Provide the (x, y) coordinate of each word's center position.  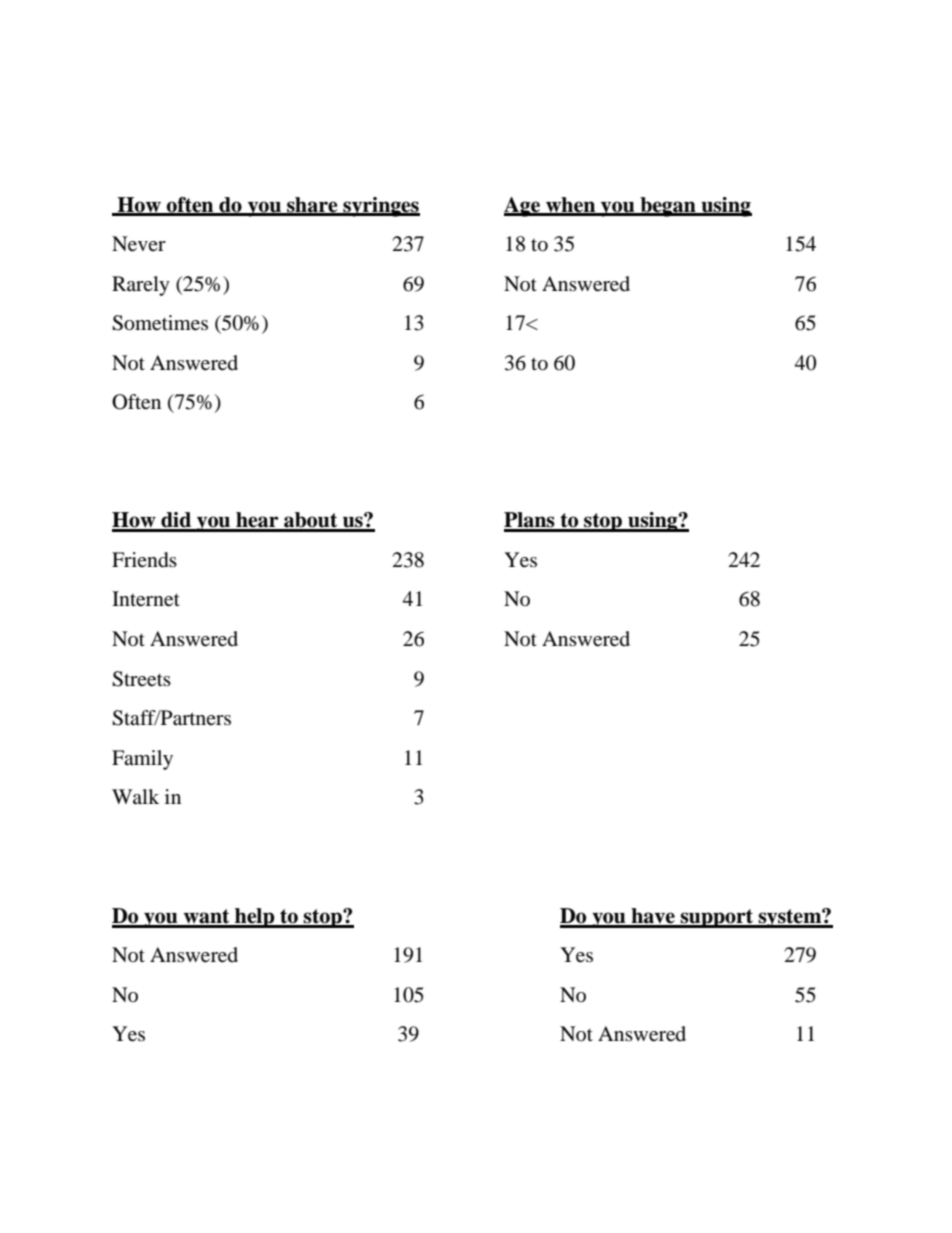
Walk (135, 796)
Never (139, 244)
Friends (144, 560)
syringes (380, 207)
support (716, 918)
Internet (146, 599)
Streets (141, 679)
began (668, 207)
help (255, 918)
